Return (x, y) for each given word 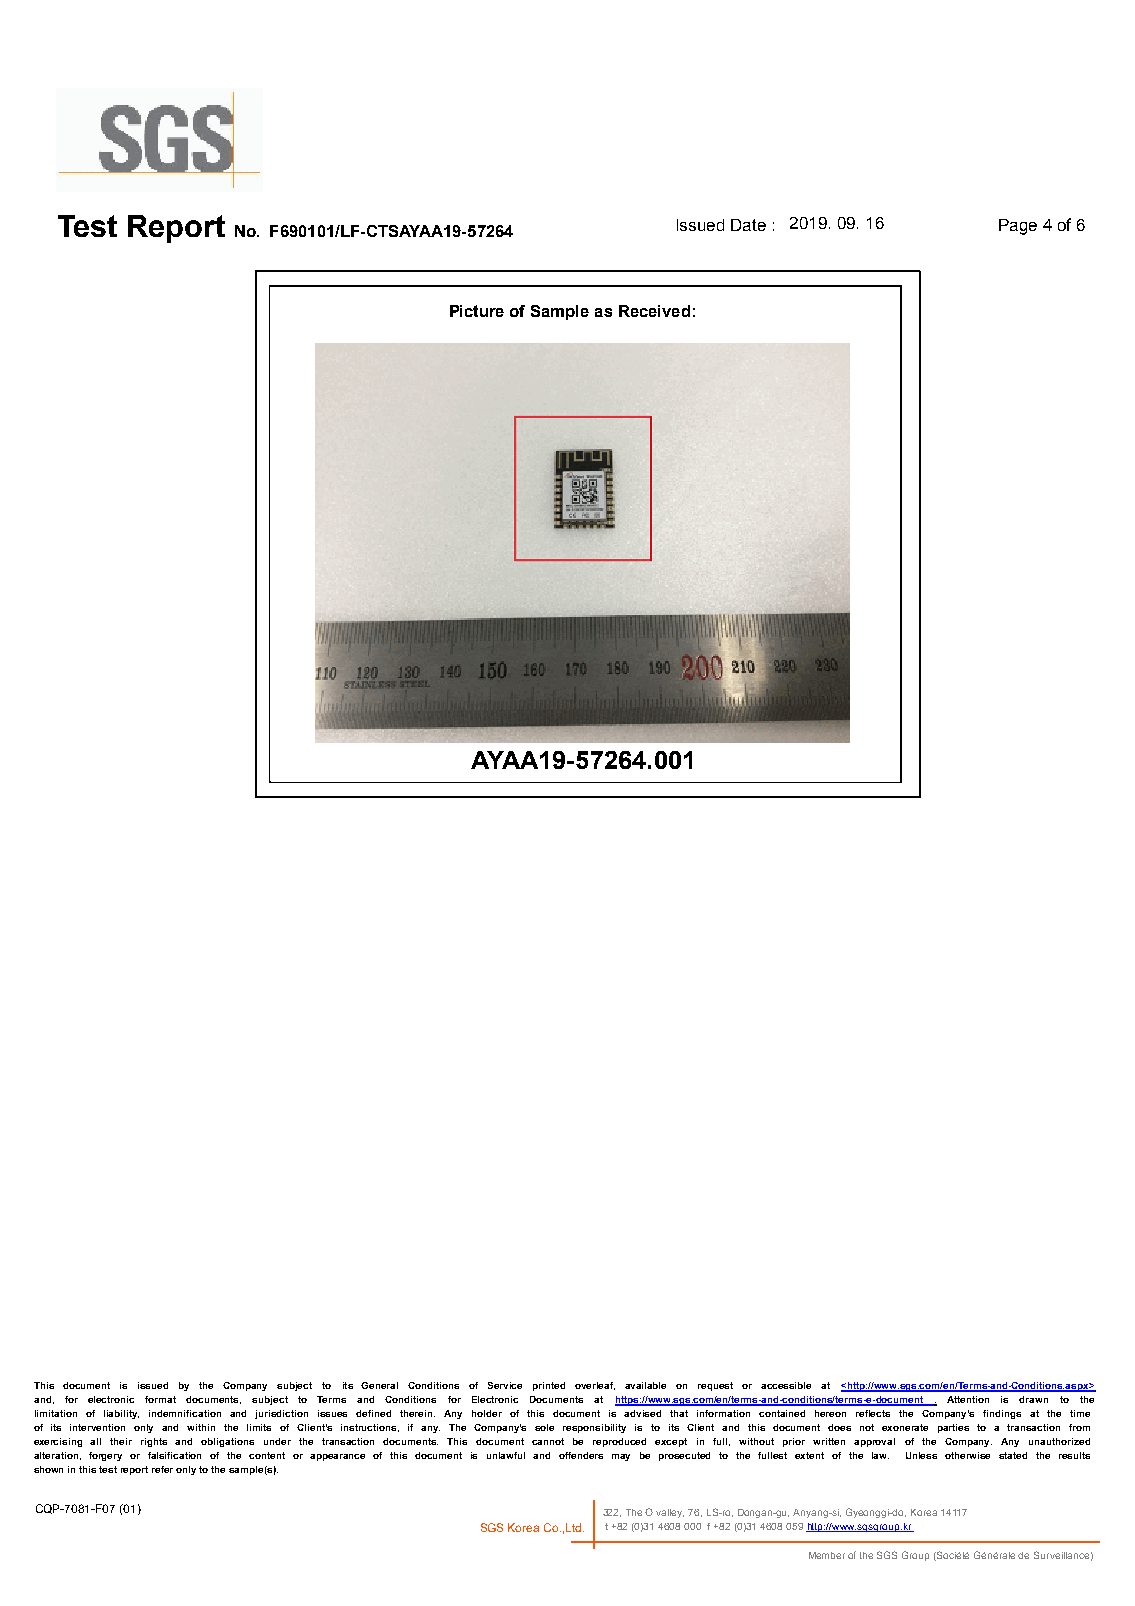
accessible (786, 1385)
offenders (581, 1455)
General (379, 1385)
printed (549, 1386)
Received (654, 311)
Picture (477, 311)
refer (162, 1469)
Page (1018, 227)
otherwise (967, 1455)
